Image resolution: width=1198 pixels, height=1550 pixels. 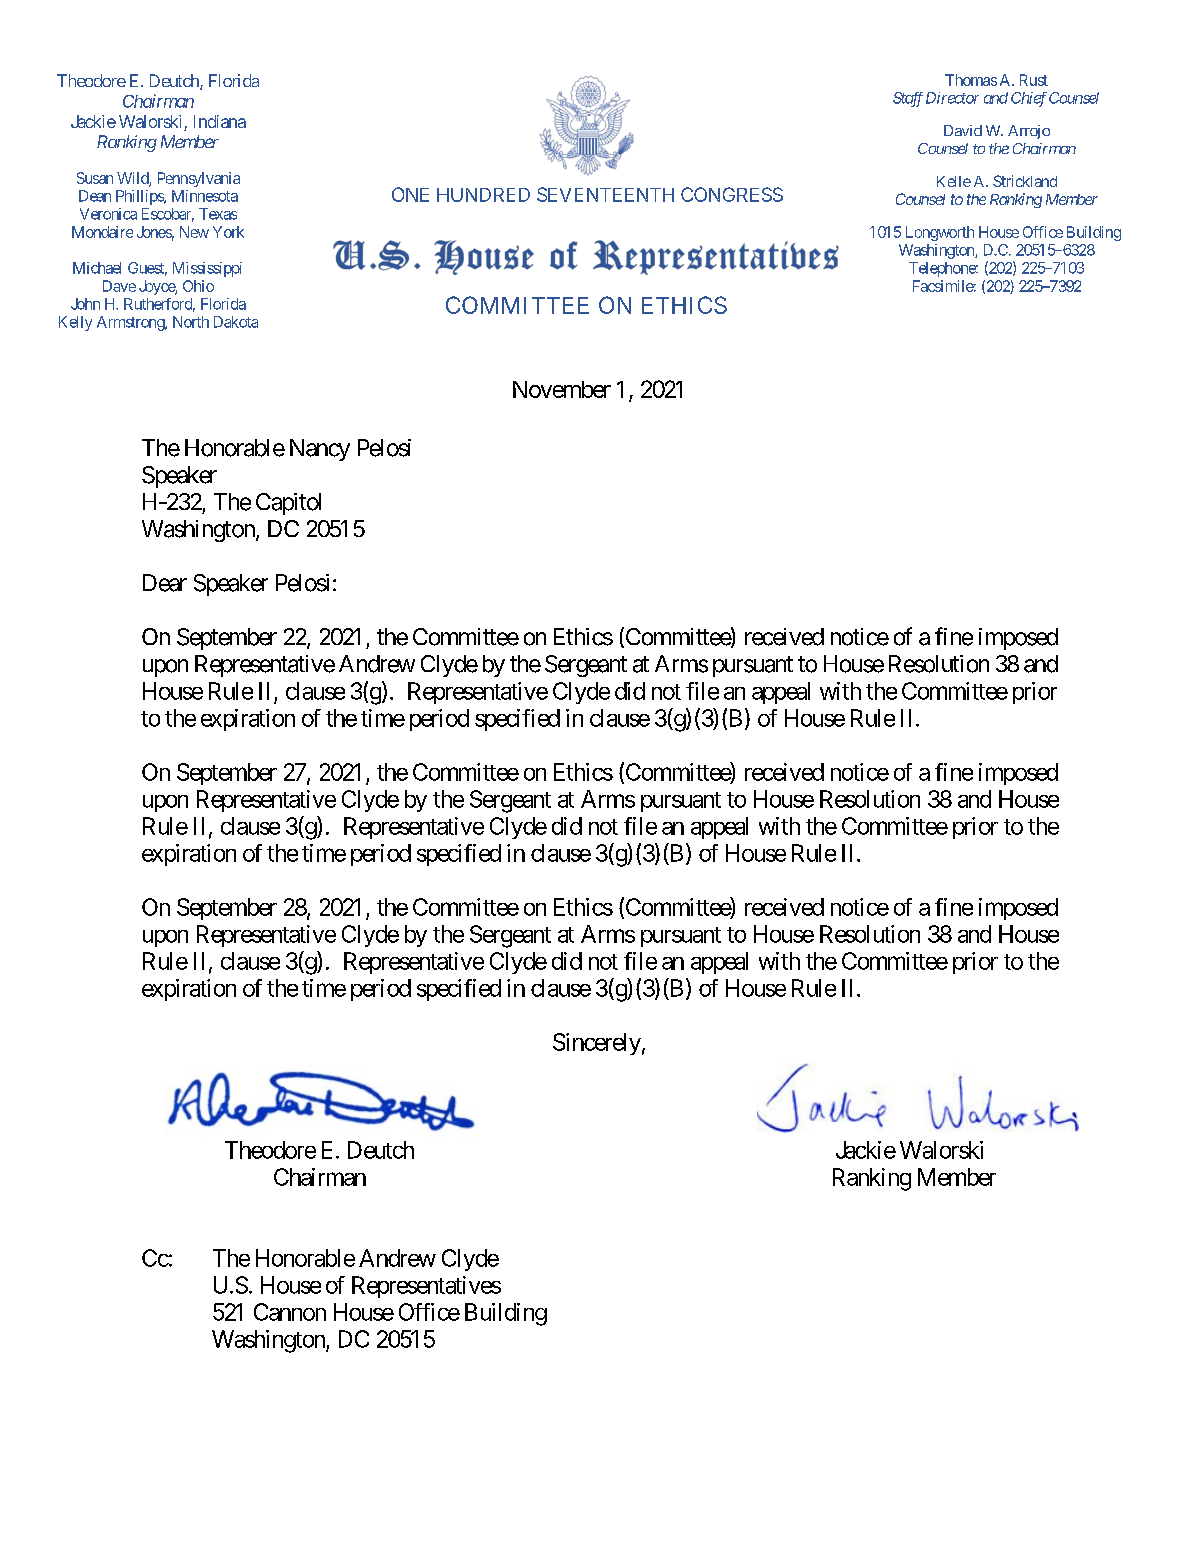 I want to click on Ohio, so click(x=198, y=286).
